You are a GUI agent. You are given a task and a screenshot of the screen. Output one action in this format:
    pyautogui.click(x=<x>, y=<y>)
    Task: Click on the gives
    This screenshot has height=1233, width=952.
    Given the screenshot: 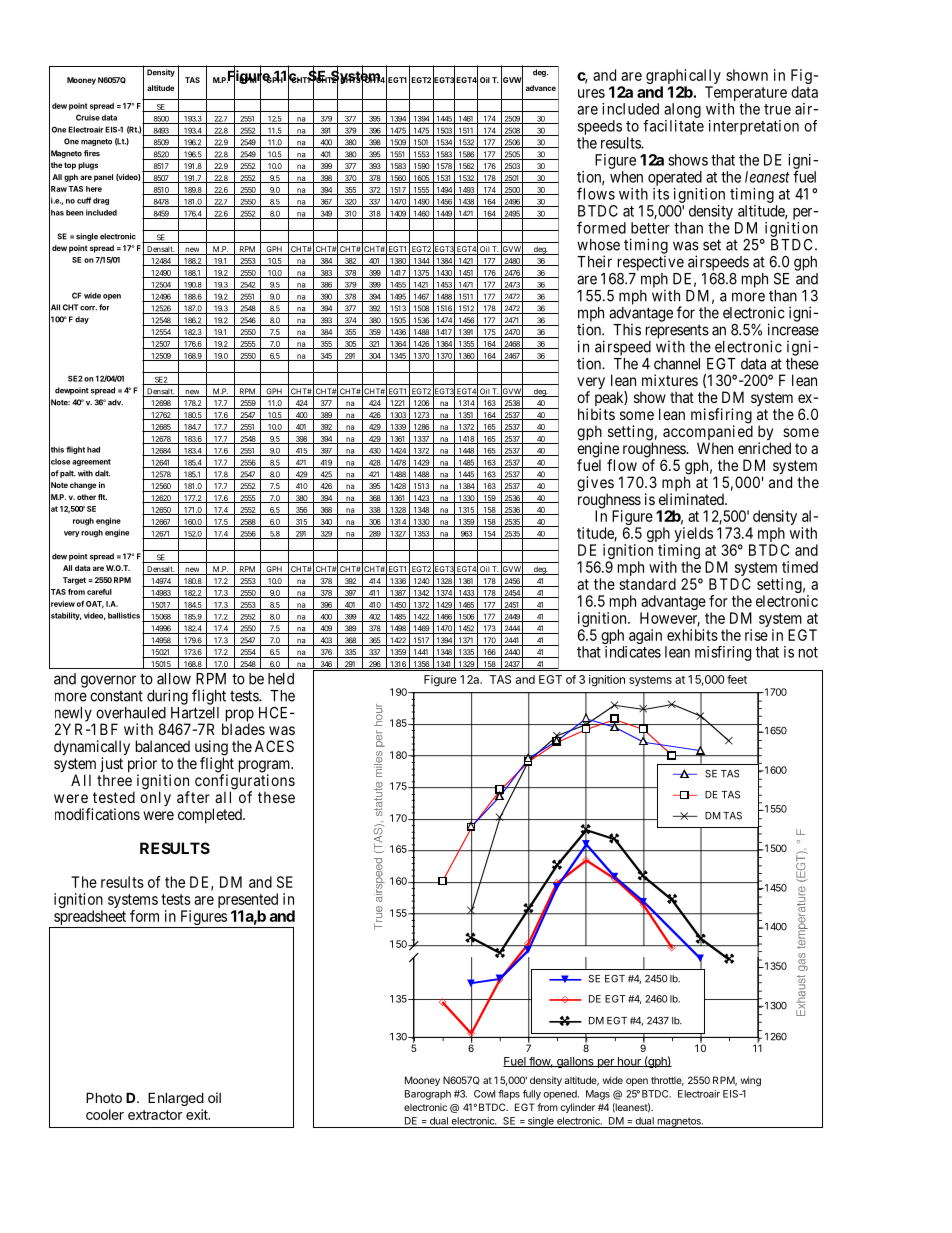 What is the action you would take?
    pyautogui.click(x=595, y=485)
